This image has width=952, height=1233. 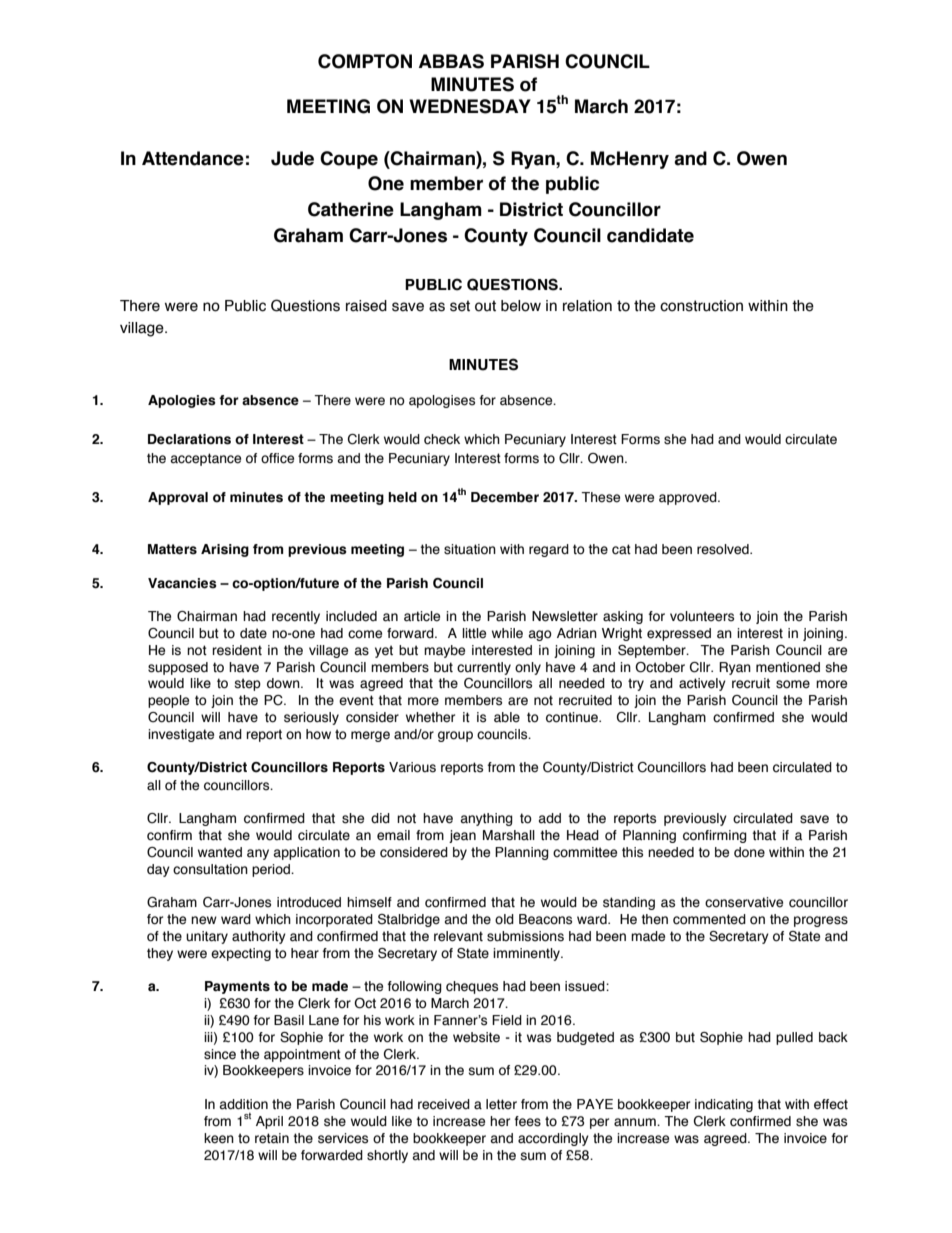 What do you see at coordinates (701, 306) in the image?
I see `construction` at bounding box center [701, 306].
